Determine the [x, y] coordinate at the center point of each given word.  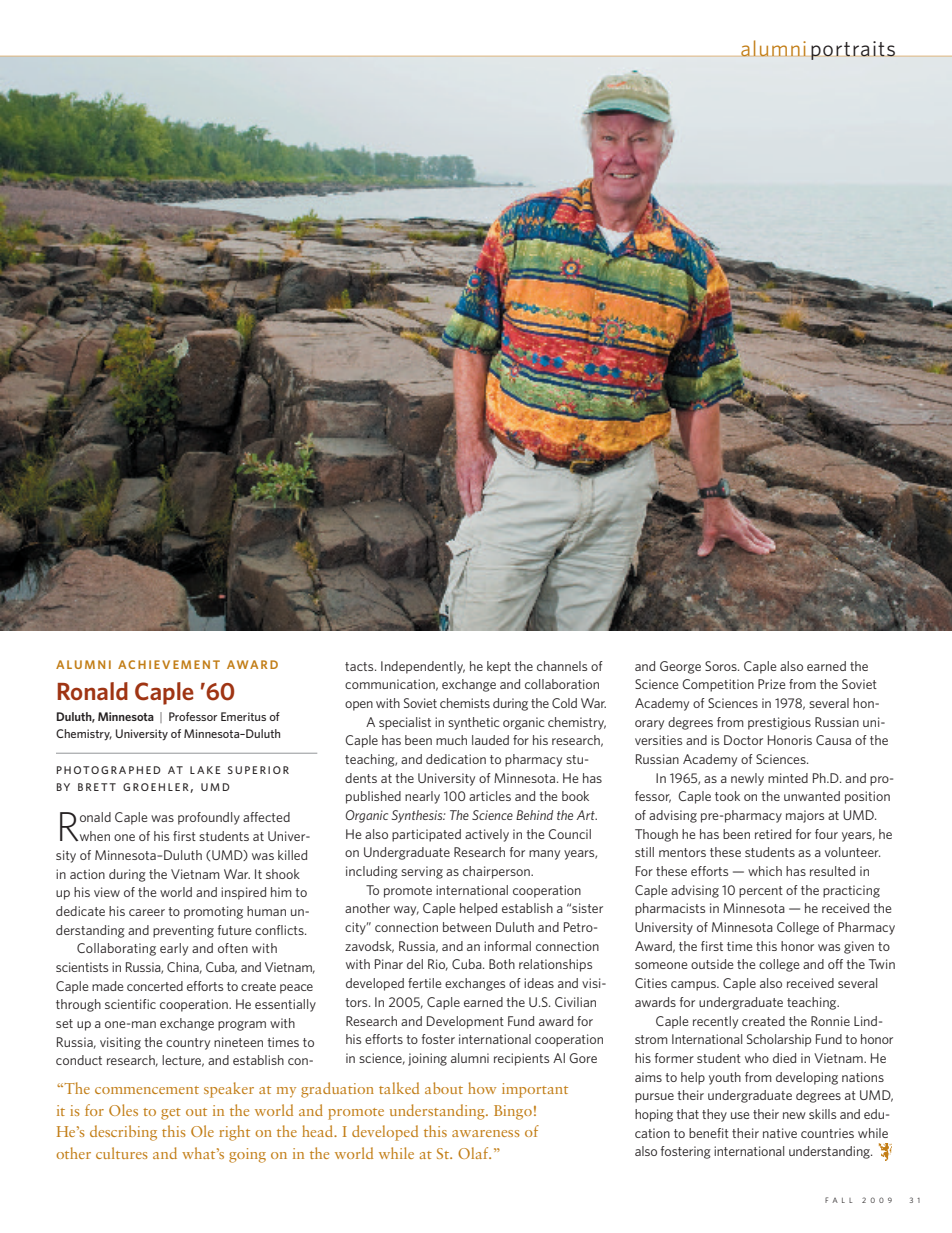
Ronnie [830, 1021]
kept [499, 667]
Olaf [474, 1153]
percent [761, 892]
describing [123, 1133]
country [188, 1044]
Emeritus [243, 716]
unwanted [812, 796]
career [147, 912]
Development [465, 1022]
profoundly [209, 818]
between [467, 927]
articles [490, 796]
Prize [771, 684]
